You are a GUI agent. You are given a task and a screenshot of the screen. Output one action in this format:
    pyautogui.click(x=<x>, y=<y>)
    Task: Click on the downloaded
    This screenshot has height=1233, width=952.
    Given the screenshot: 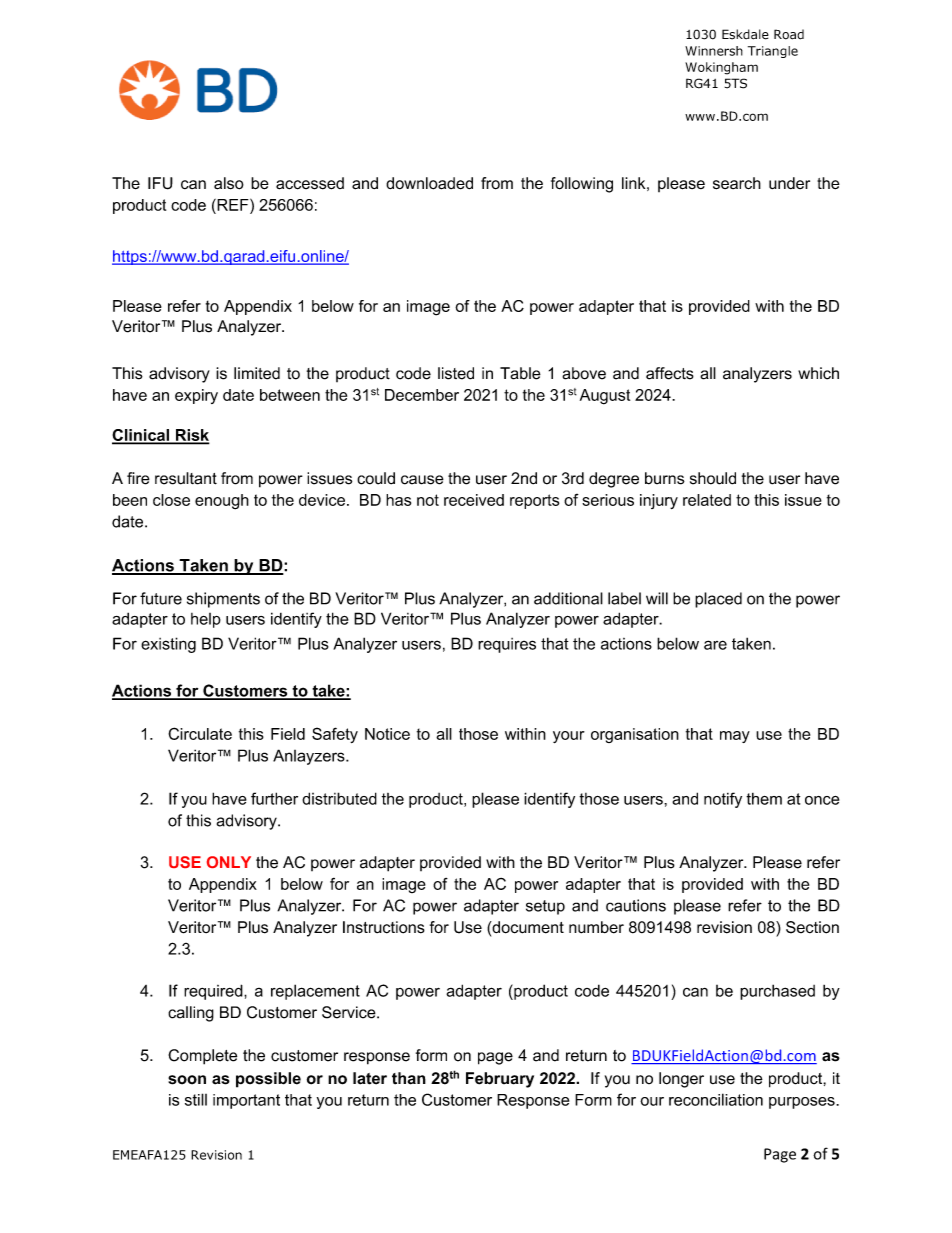 What is the action you would take?
    pyautogui.click(x=429, y=183)
